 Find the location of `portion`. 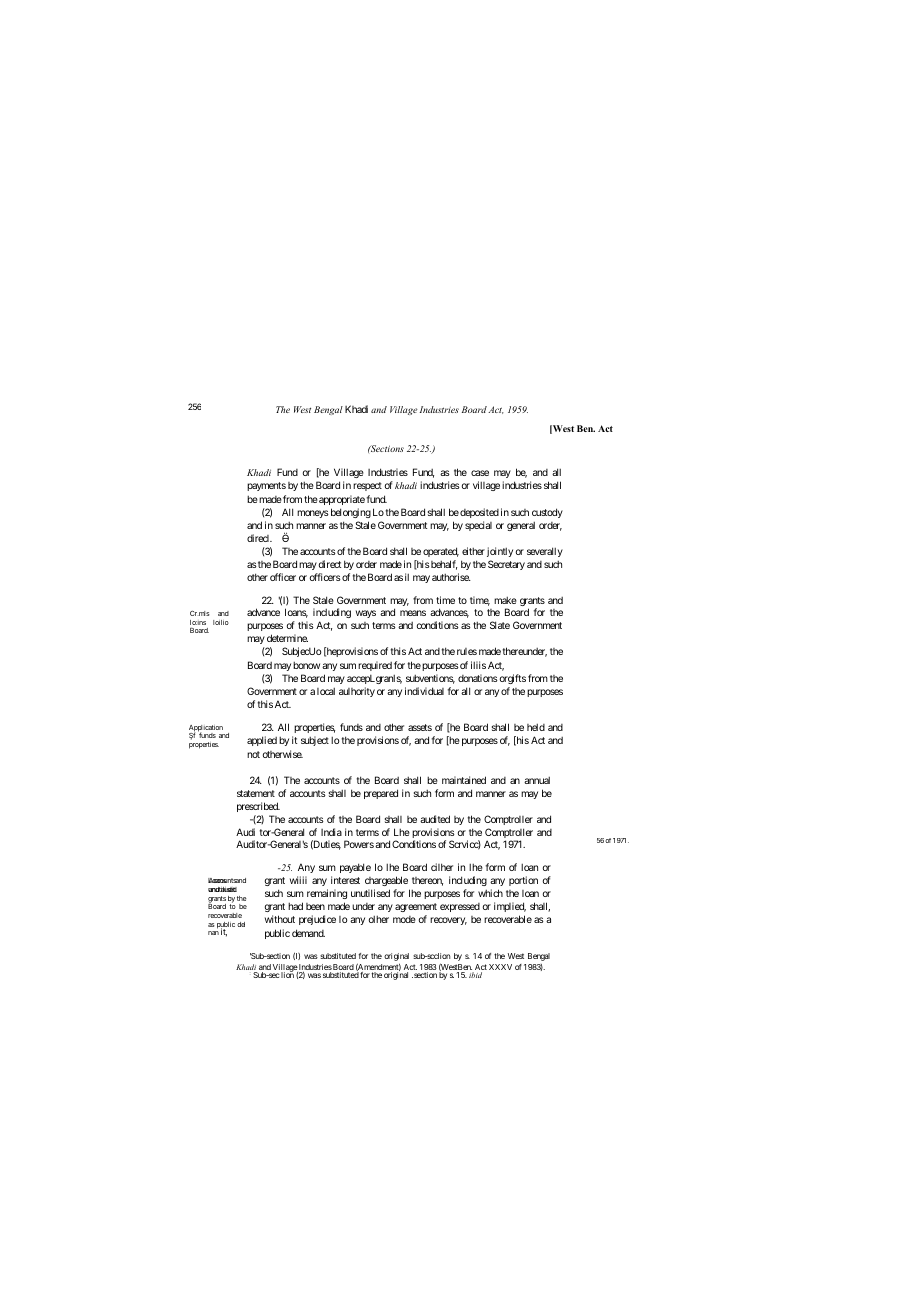

portion is located at coordinates (523, 881).
